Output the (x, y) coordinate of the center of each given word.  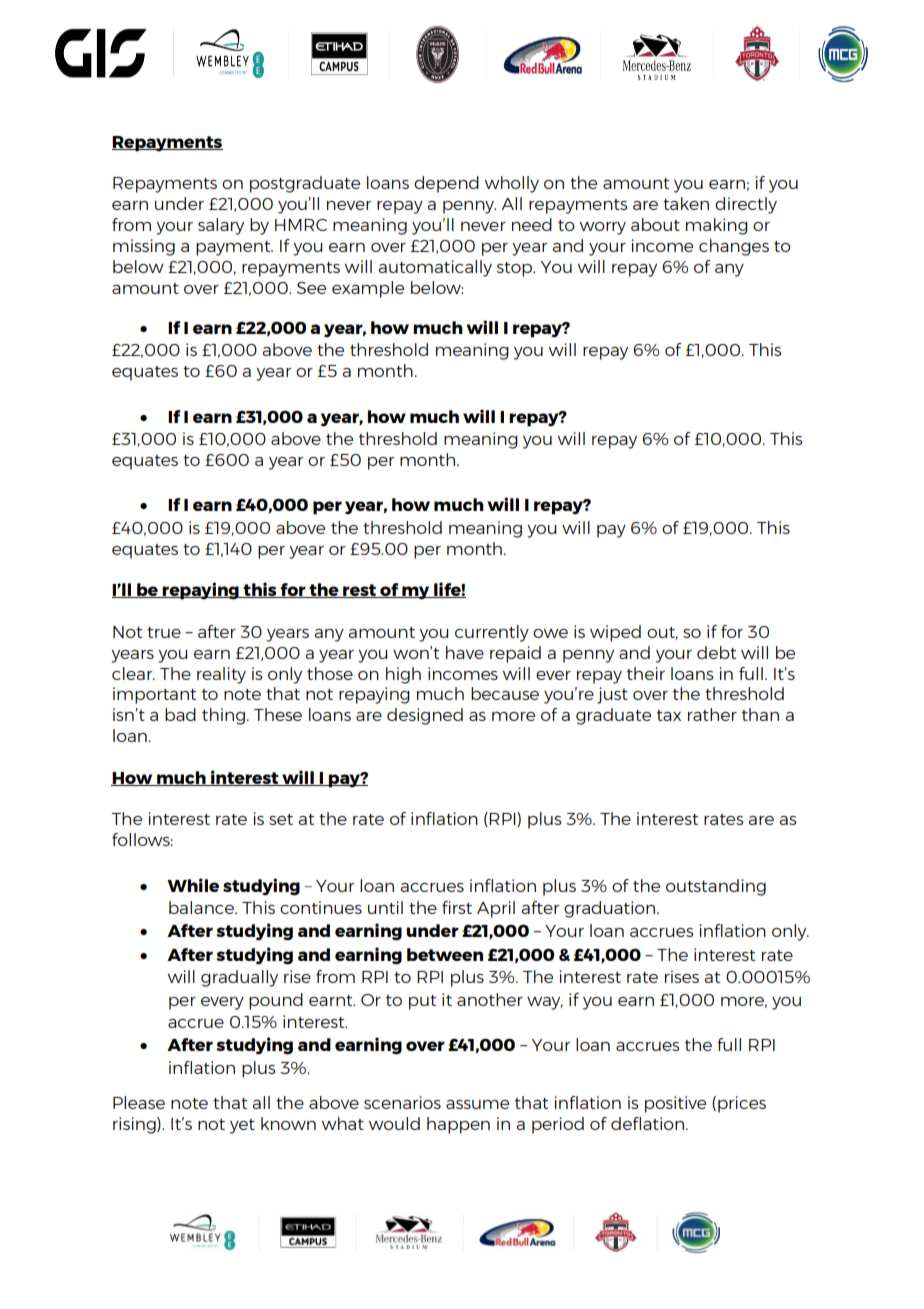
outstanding (716, 887)
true (164, 632)
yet (242, 1126)
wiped (615, 633)
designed (425, 716)
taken (686, 203)
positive (675, 1104)
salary (221, 226)
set (281, 819)
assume (477, 1104)
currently (492, 633)
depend (446, 184)
